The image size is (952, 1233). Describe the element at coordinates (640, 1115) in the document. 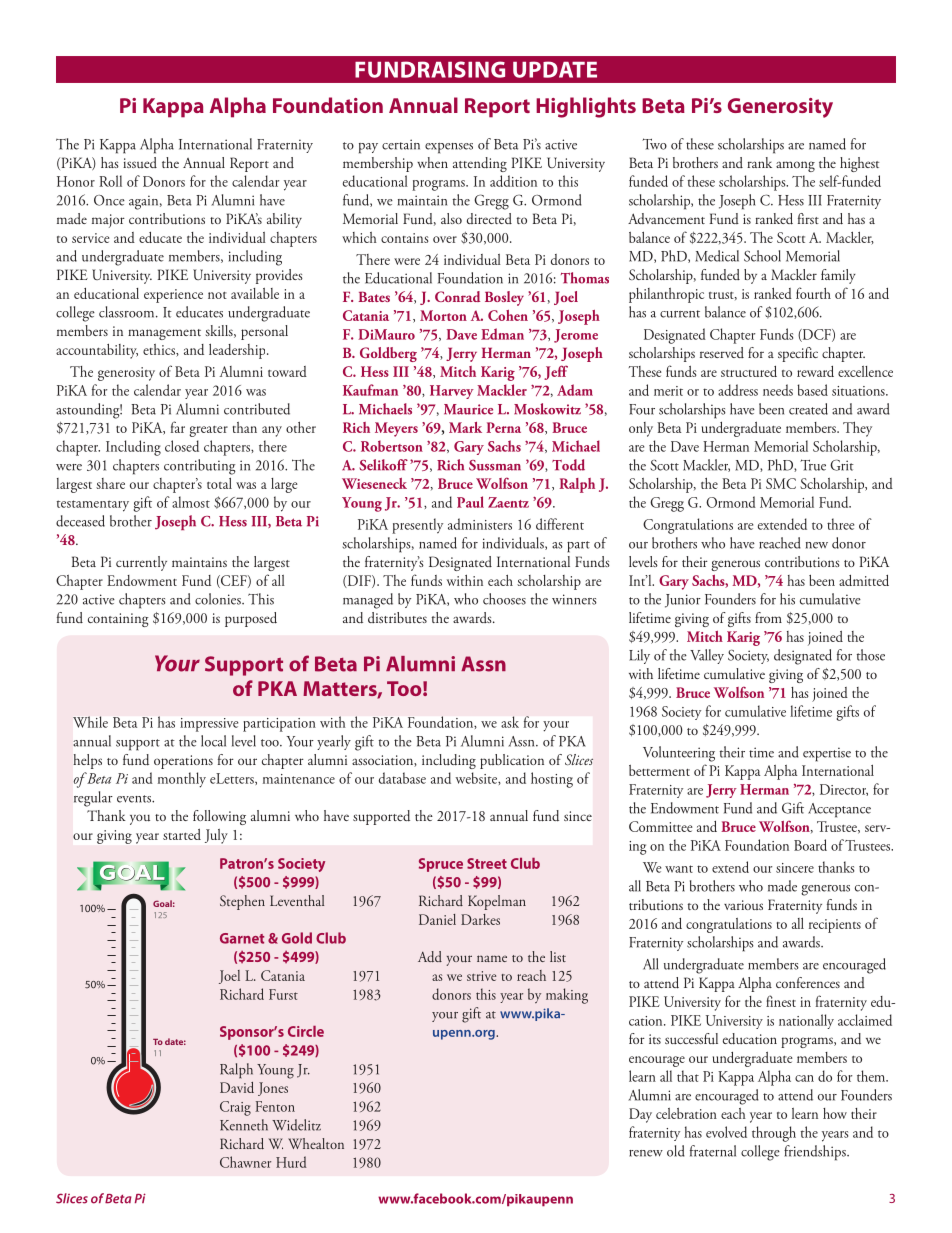

I see `Day` at that location.
